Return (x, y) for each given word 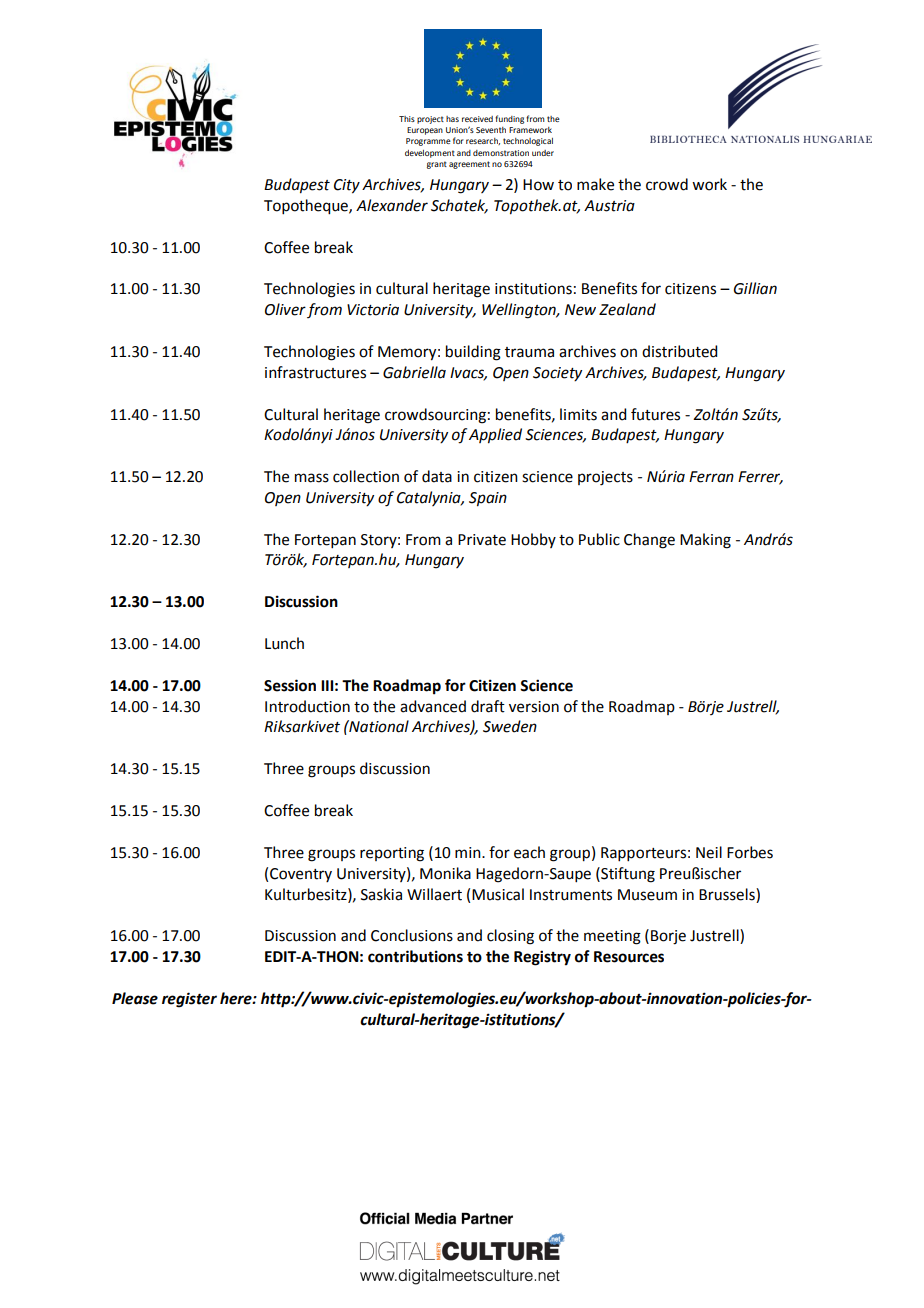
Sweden (510, 726)
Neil (709, 852)
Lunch (284, 643)
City (347, 186)
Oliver (285, 309)
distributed (679, 351)
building (473, 353)
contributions (415, 956)
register (189, 1000)
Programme (428, 142)
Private (482, 540)
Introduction (307, 706)
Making (705, 541)
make (595, 184)
